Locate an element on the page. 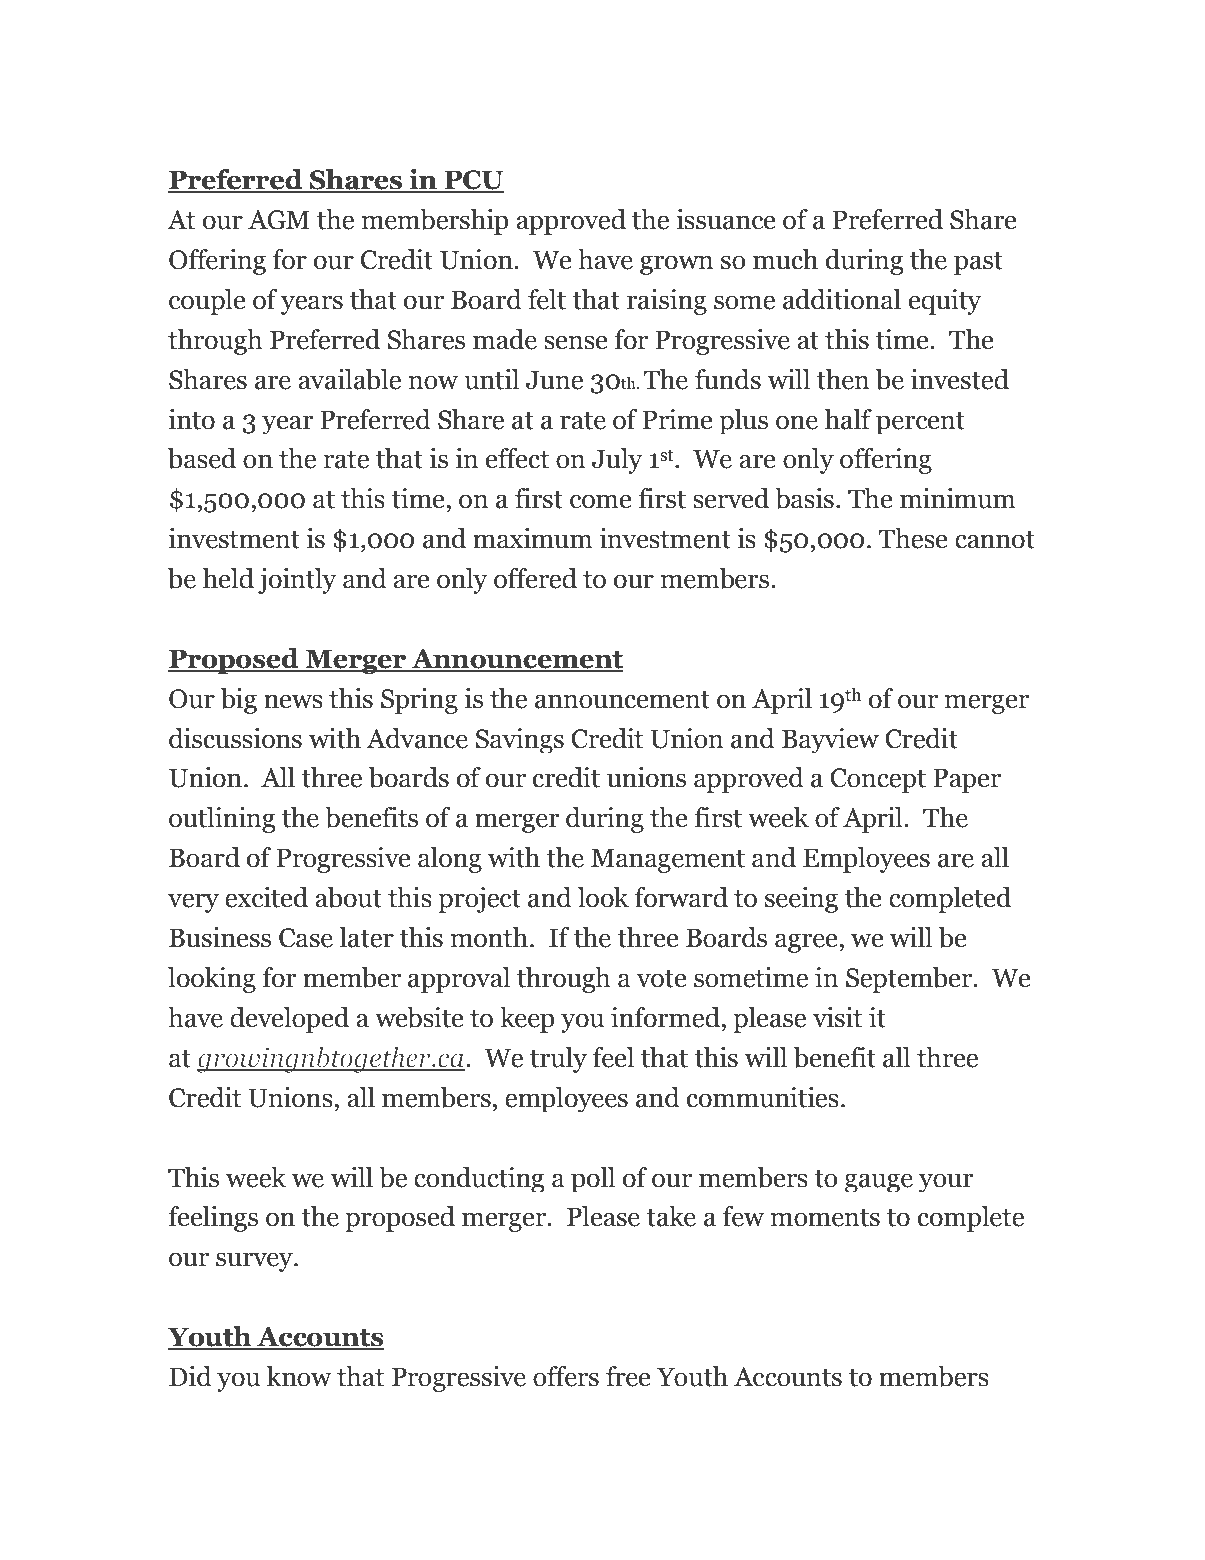 This page has width=1205, height=1560. come is located at coordinates (601, 501).
